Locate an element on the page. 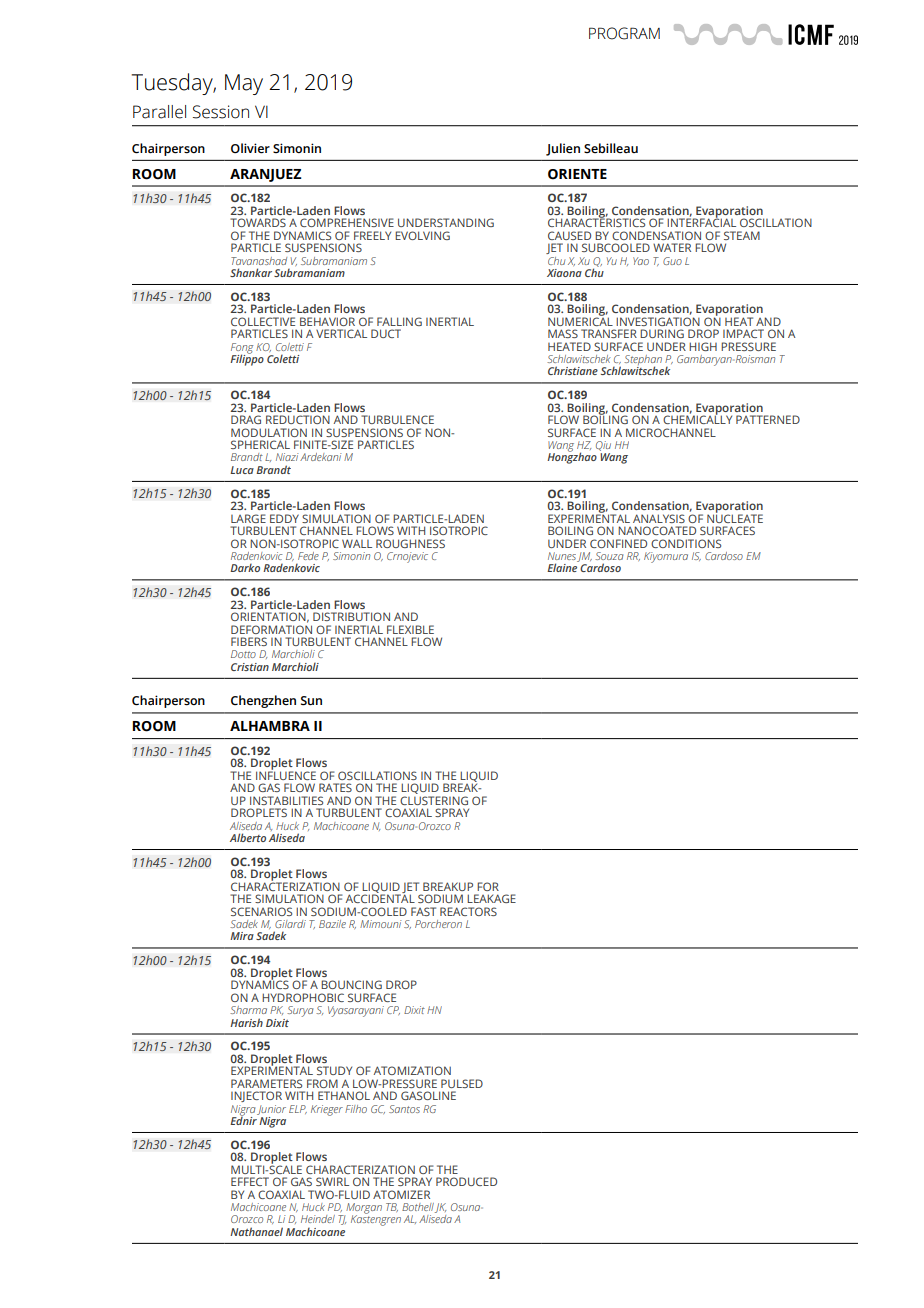 The height and width of the page is (1308, 924). FALLING is located at coordinates (399, 321).
